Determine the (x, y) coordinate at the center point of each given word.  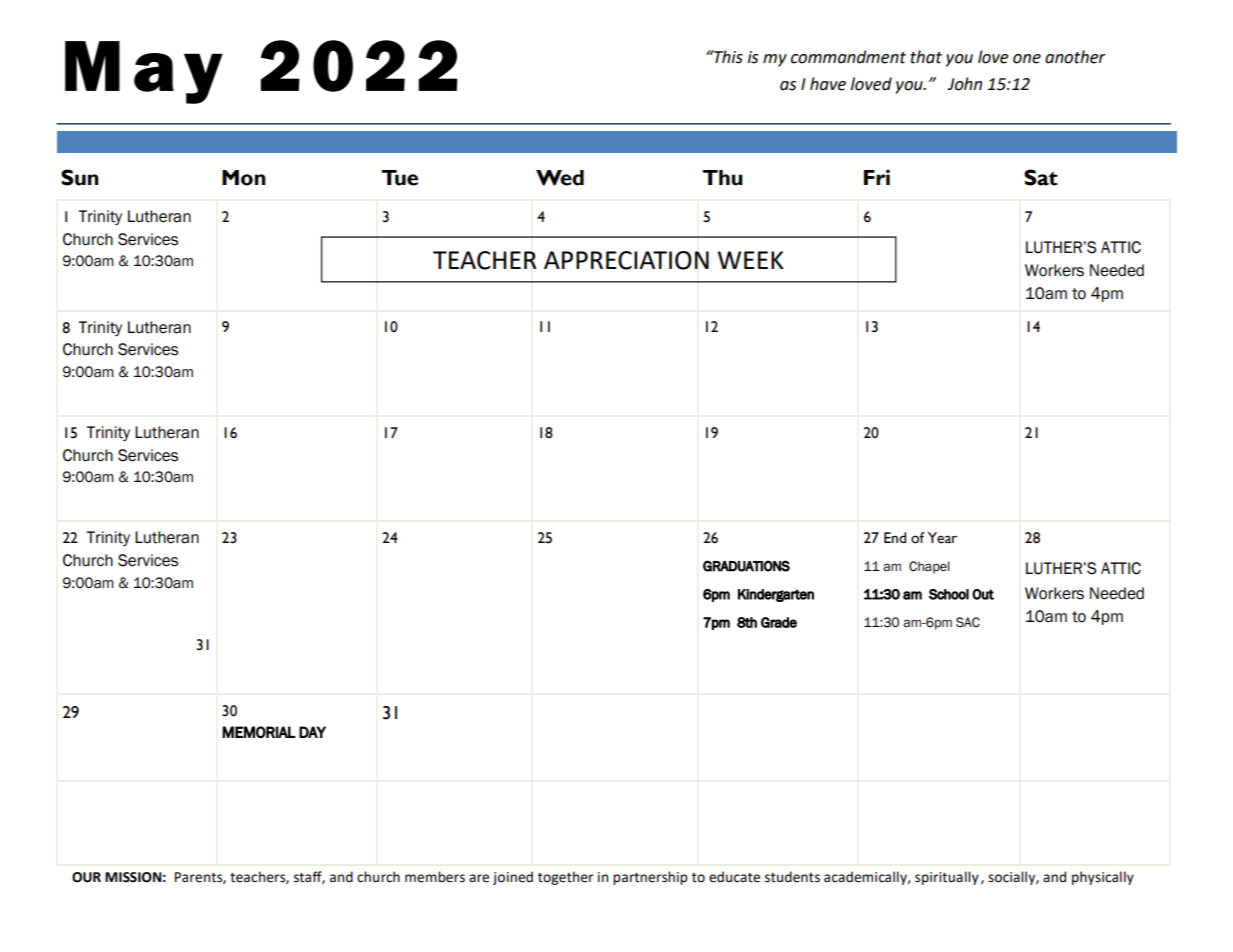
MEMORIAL (258, 732)
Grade (779, 622)
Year (942, 538)
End (895, 537)
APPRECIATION (626, 260)
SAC (968, 622)
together (565, 878)
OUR (86, 877)
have (828, 84)
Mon (244, 178)
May (144, 72)
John (964, 84)
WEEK (751, 260)
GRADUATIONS (746, 566)
